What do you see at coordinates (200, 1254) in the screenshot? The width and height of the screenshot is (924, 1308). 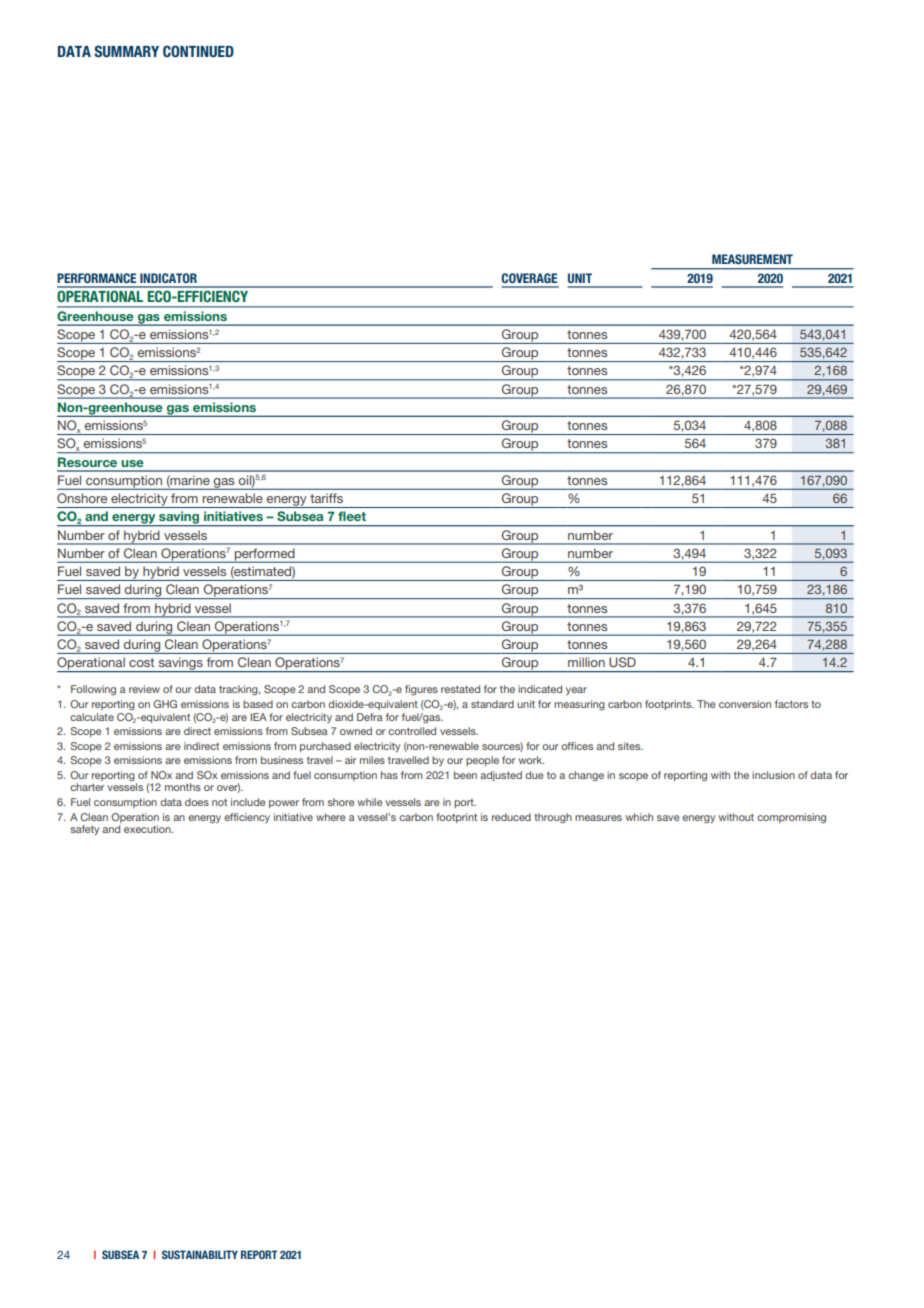 I see `SUSTAINABILITY` at bounding box center [200, 1254].
